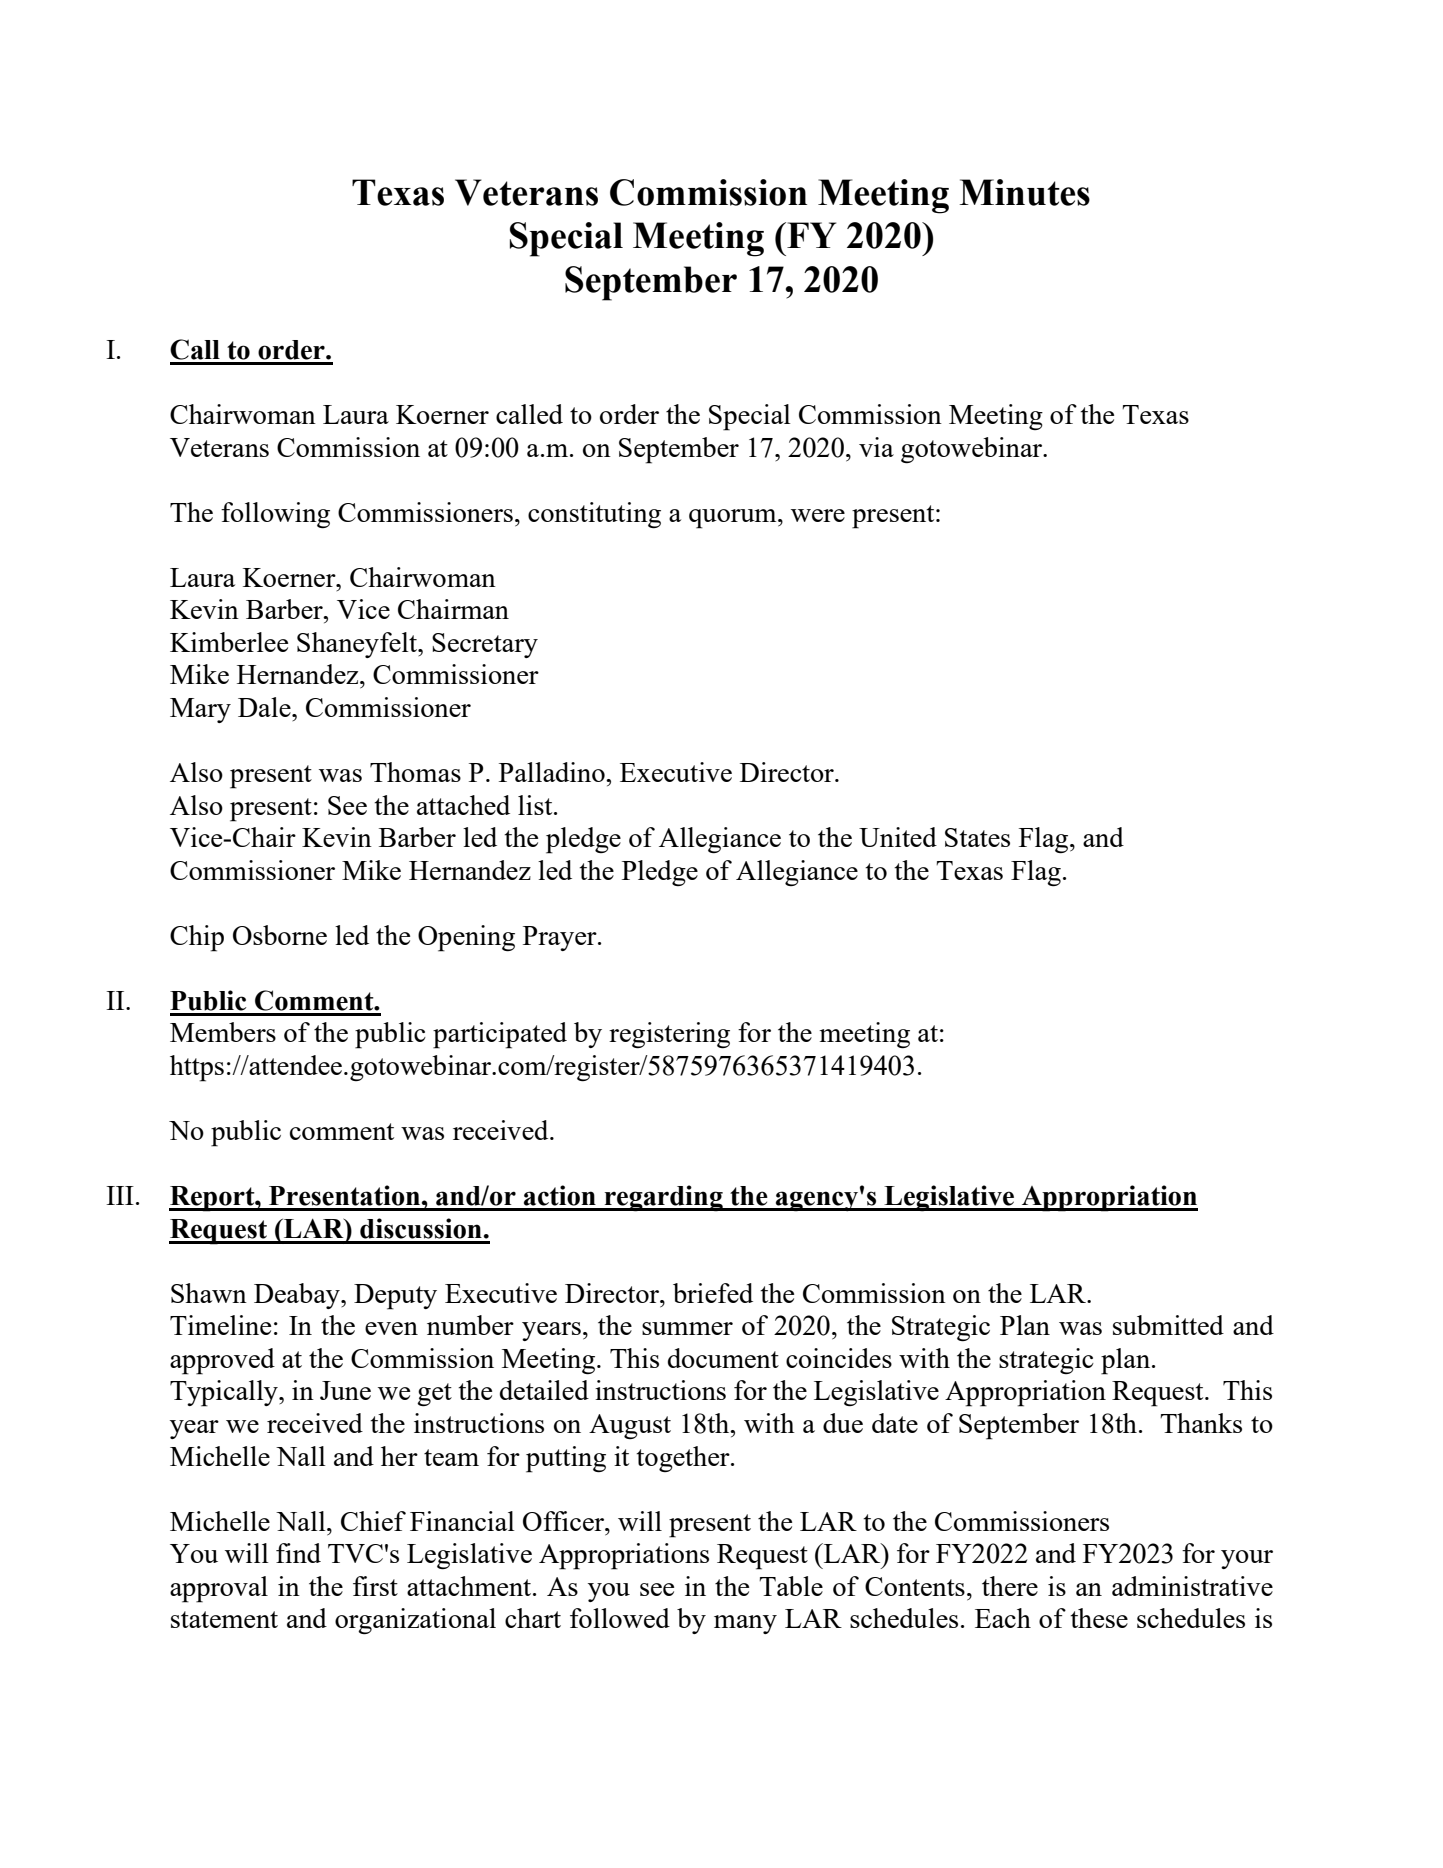  Describe the element at coordinates (275, 515) in the screenshot. I see `following` at that location.
